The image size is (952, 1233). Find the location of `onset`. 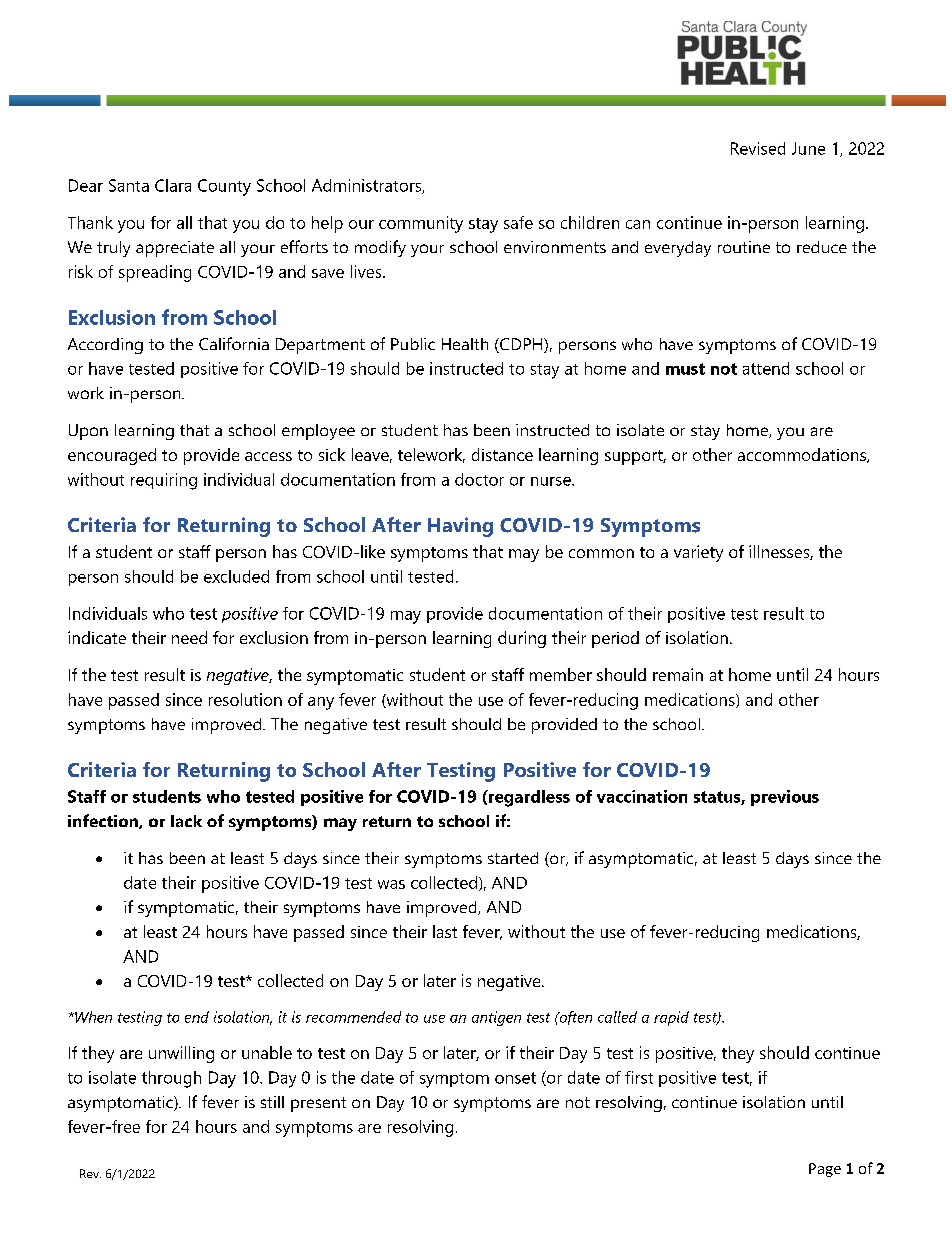

onset is located at coordinates (515, 1078).
